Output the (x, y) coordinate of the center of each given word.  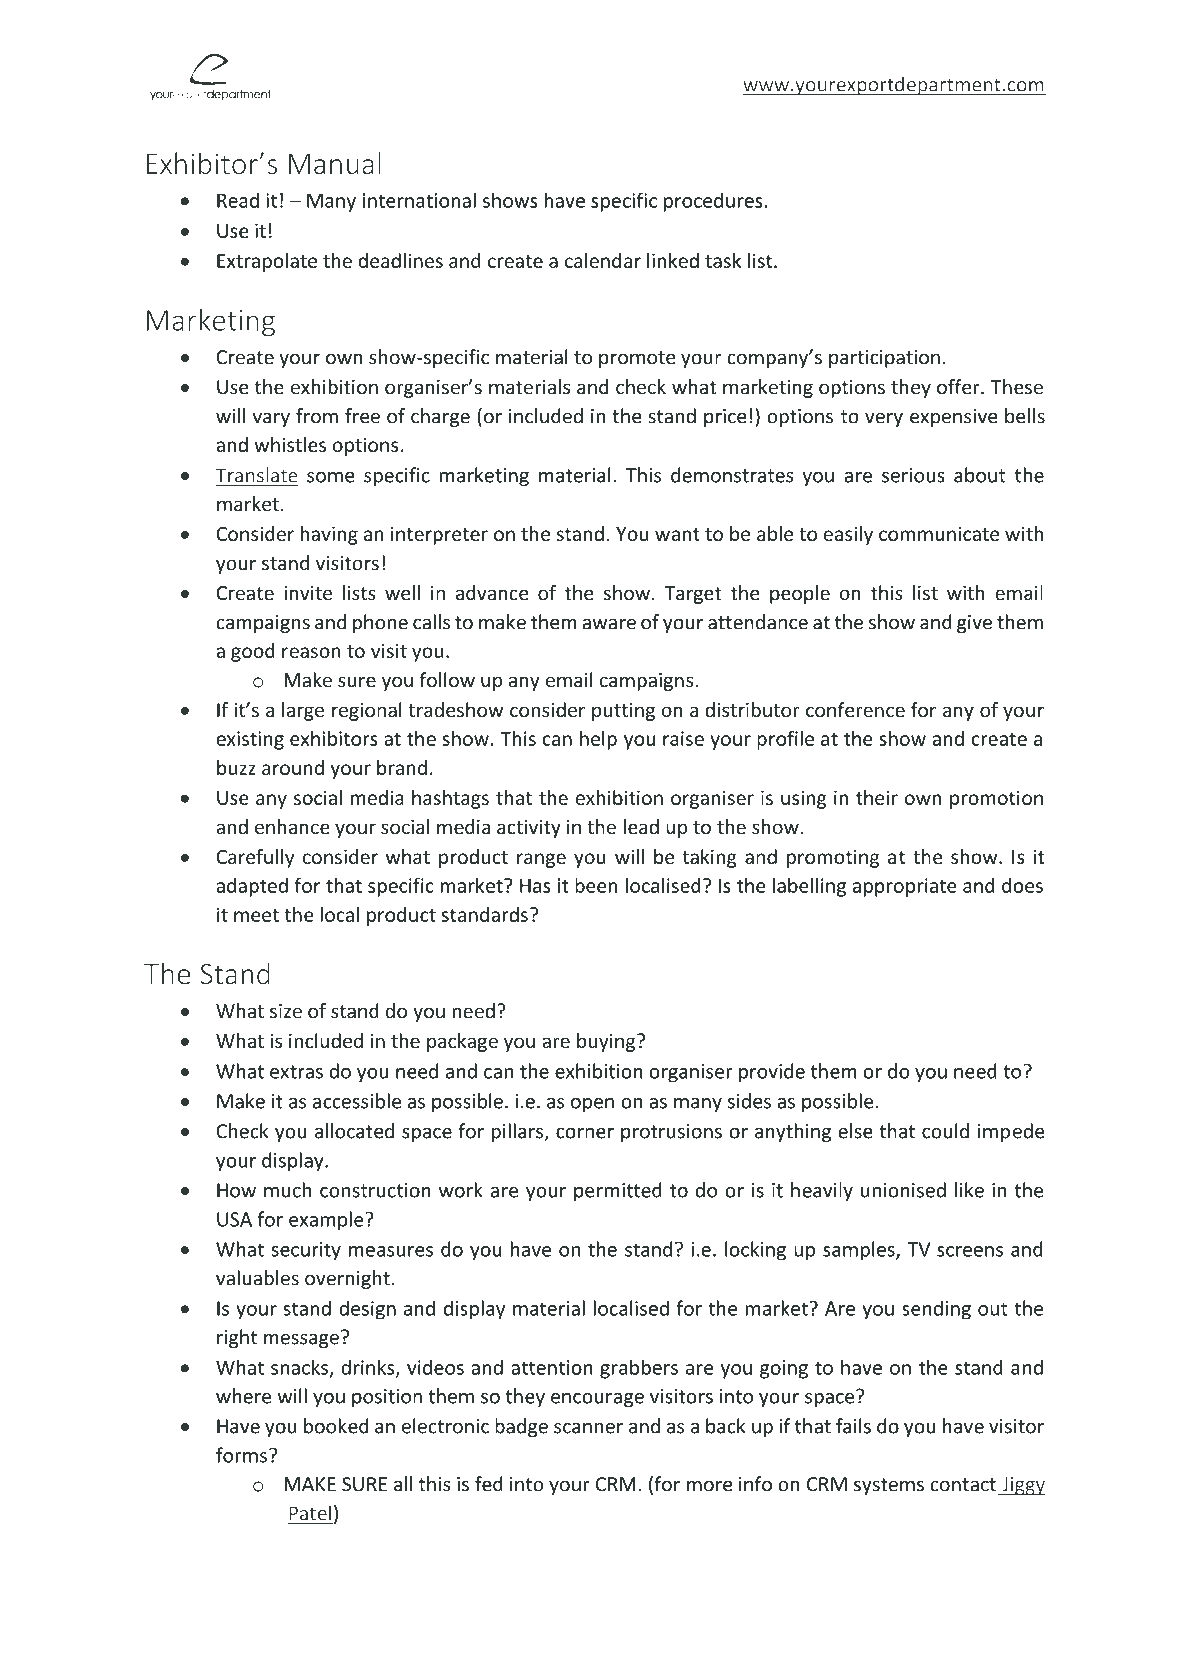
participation (884, 359)
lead (641, 827)
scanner (588, 1428)
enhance (292, 827)
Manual (335, 163)
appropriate (905, 887)
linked (673, 260)
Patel (310, 1514)
